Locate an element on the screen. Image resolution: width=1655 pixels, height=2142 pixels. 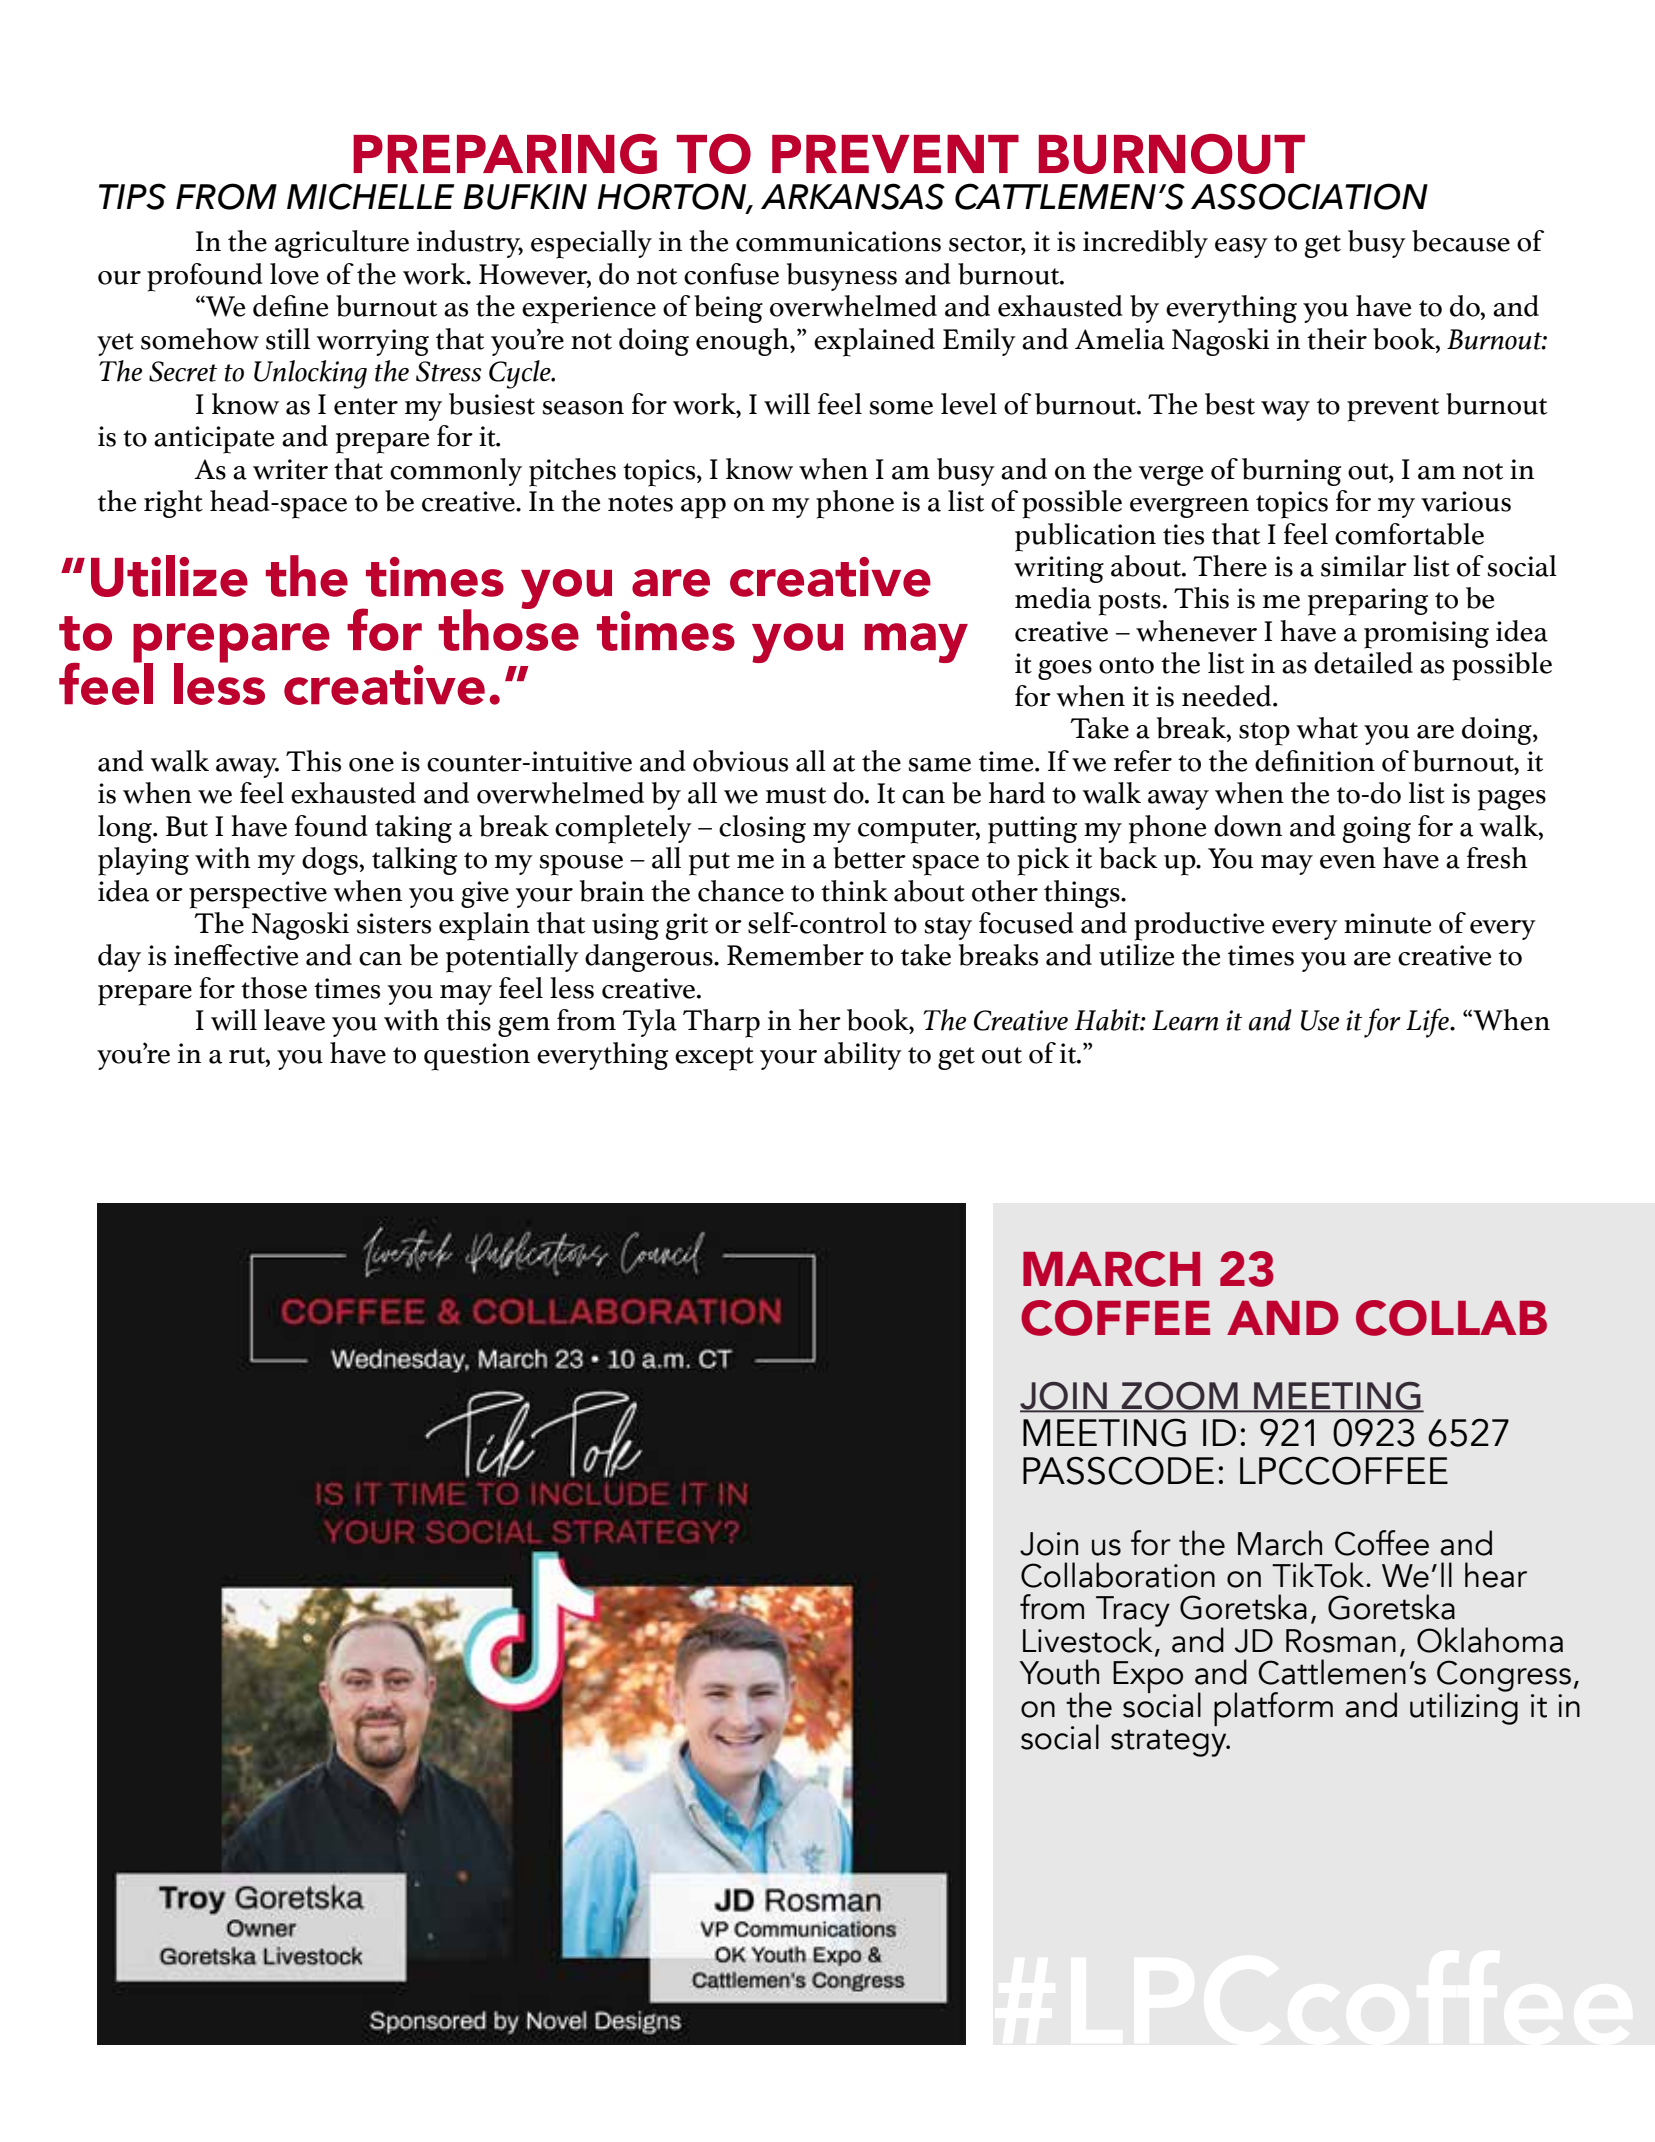
ASSOCIATION is located at coordinates (1309, 196).
